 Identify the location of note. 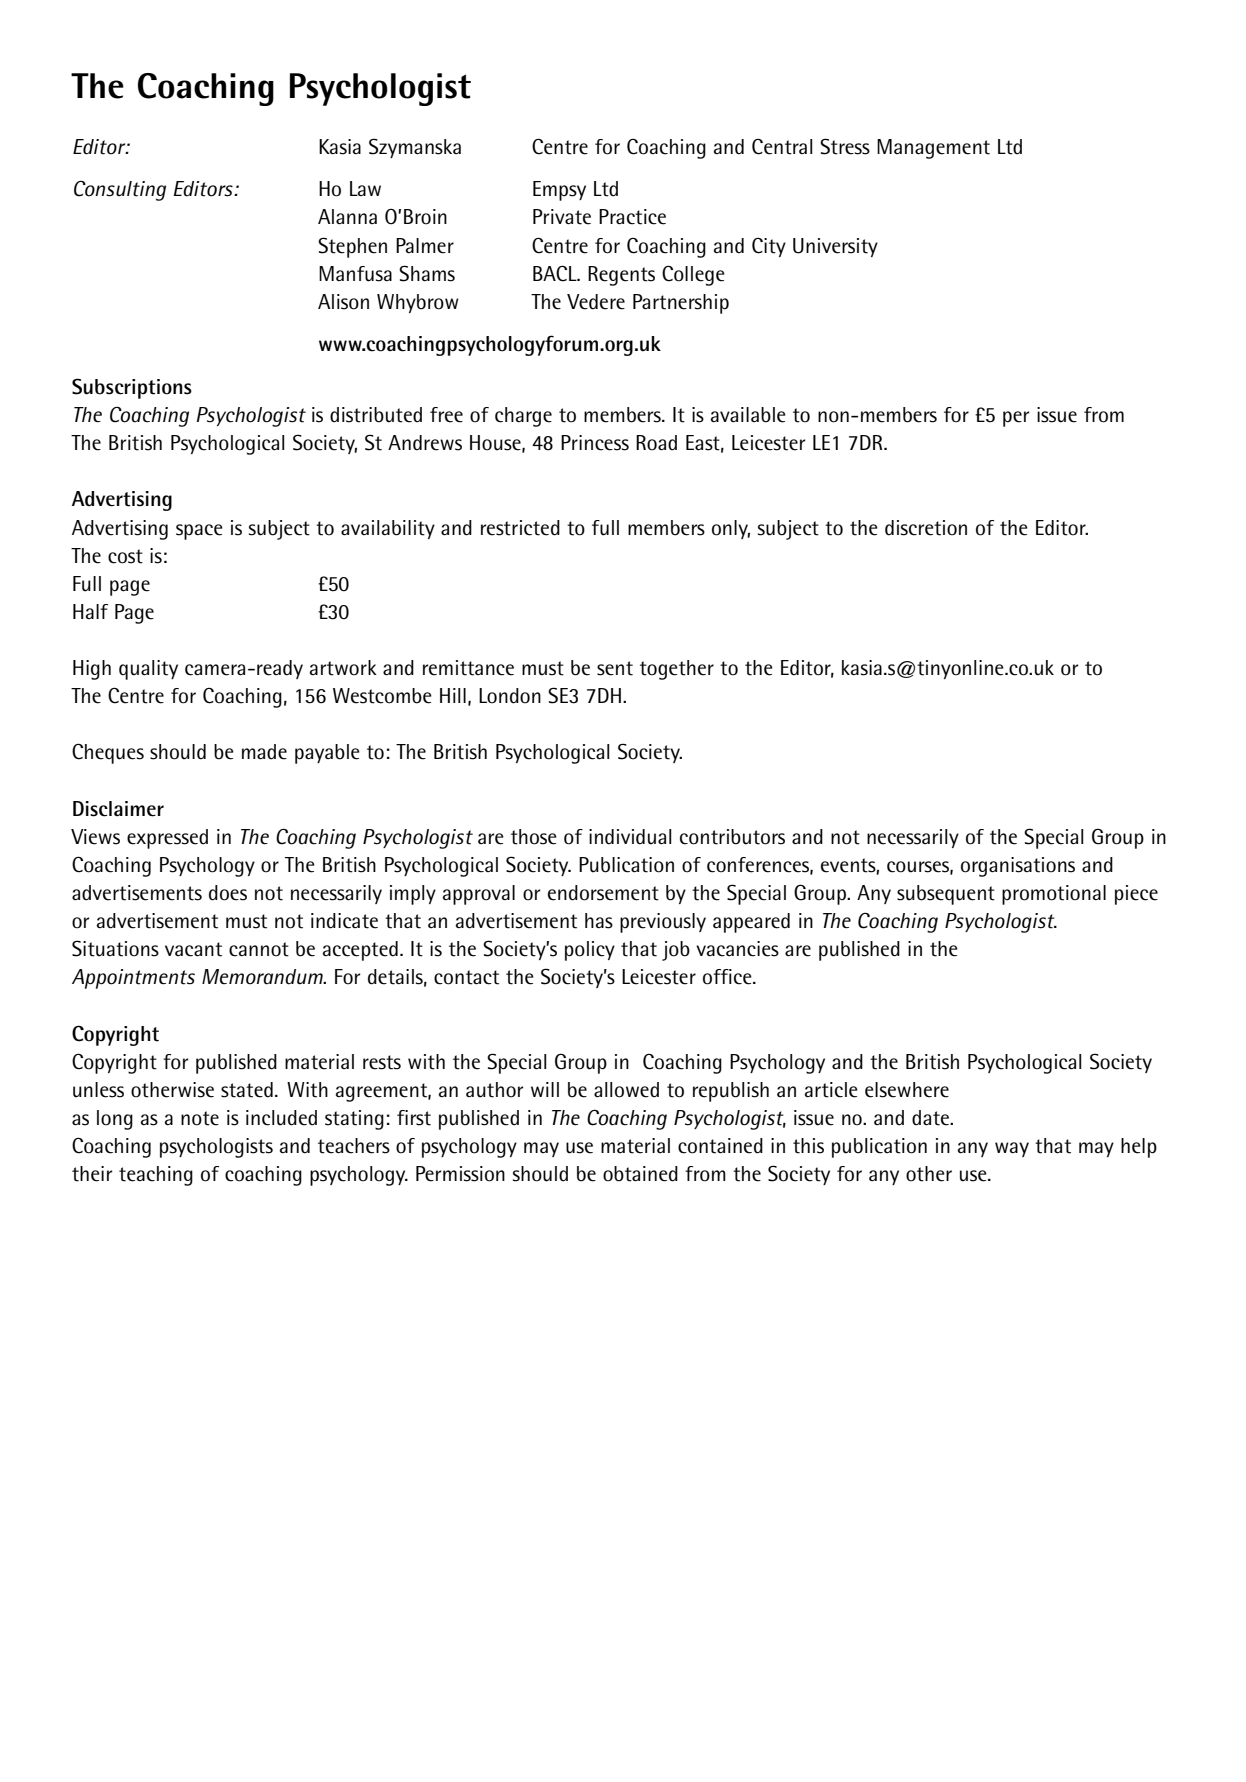
(200, 1118).
